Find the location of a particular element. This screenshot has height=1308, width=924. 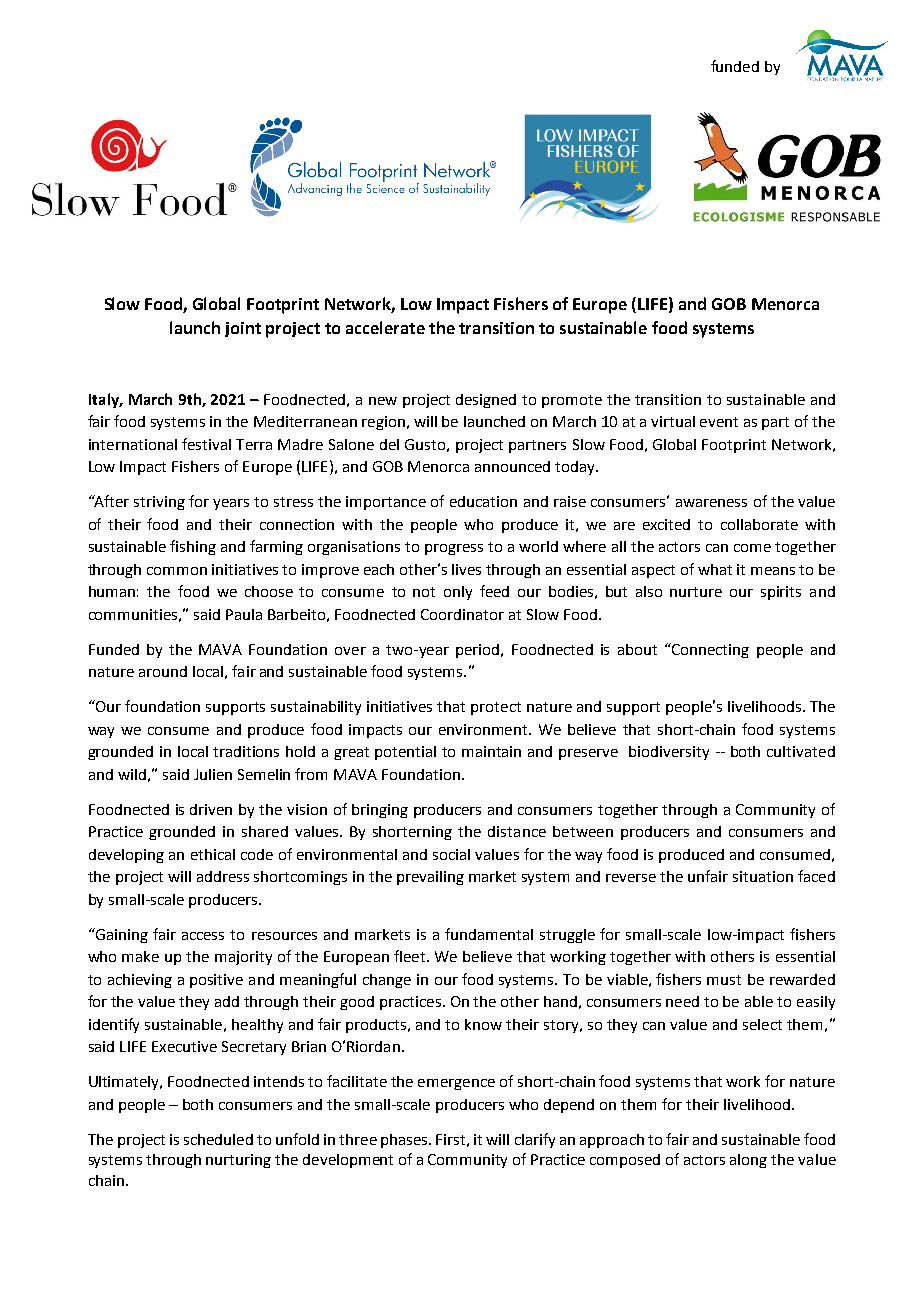

come is located at coordinates (752, 548).
